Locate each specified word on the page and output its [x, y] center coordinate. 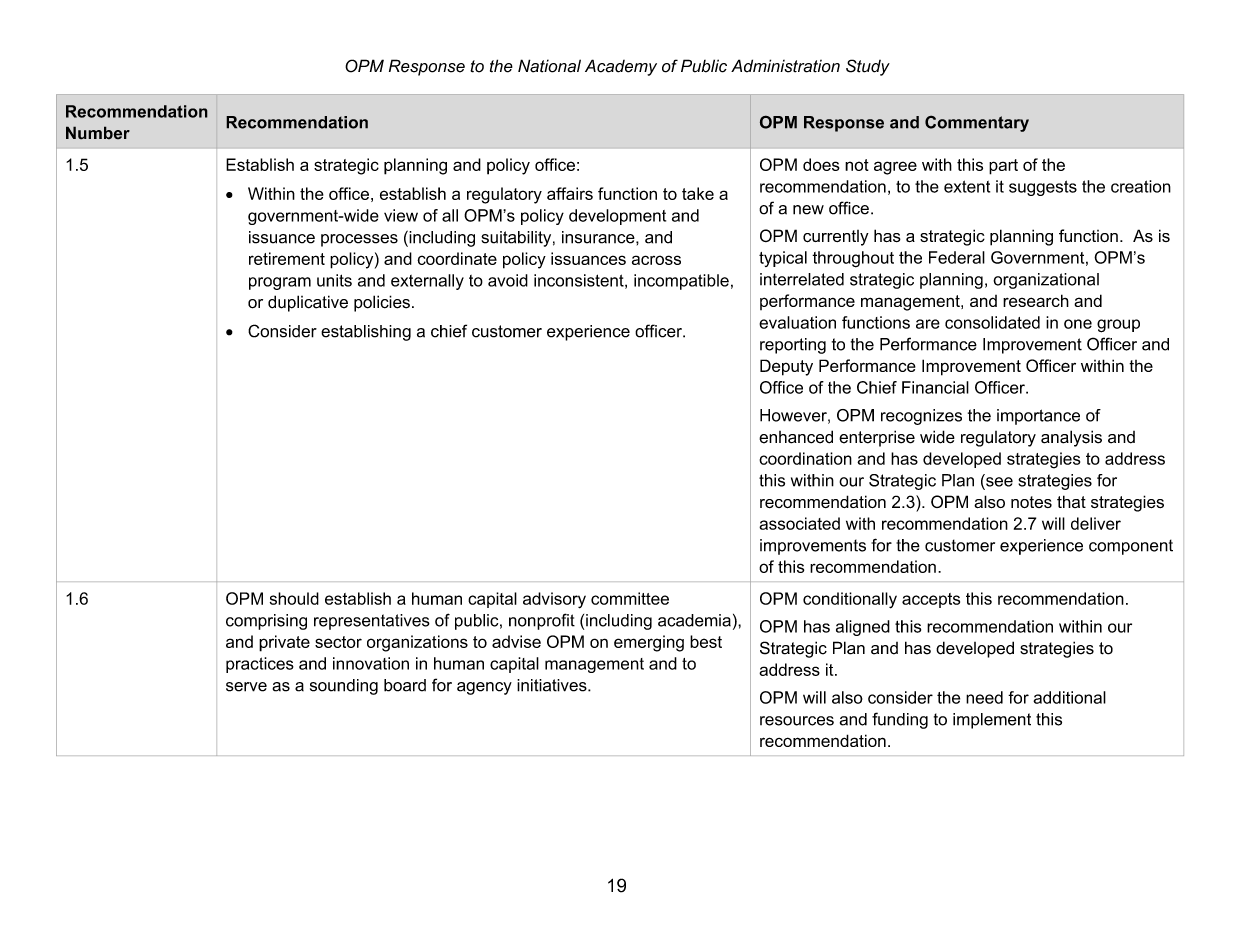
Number [98, 133]
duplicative [308, 303]
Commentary [977, 123]
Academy [621, 67]
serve [246, 687]
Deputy [786, 367]
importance [1038, 417]
